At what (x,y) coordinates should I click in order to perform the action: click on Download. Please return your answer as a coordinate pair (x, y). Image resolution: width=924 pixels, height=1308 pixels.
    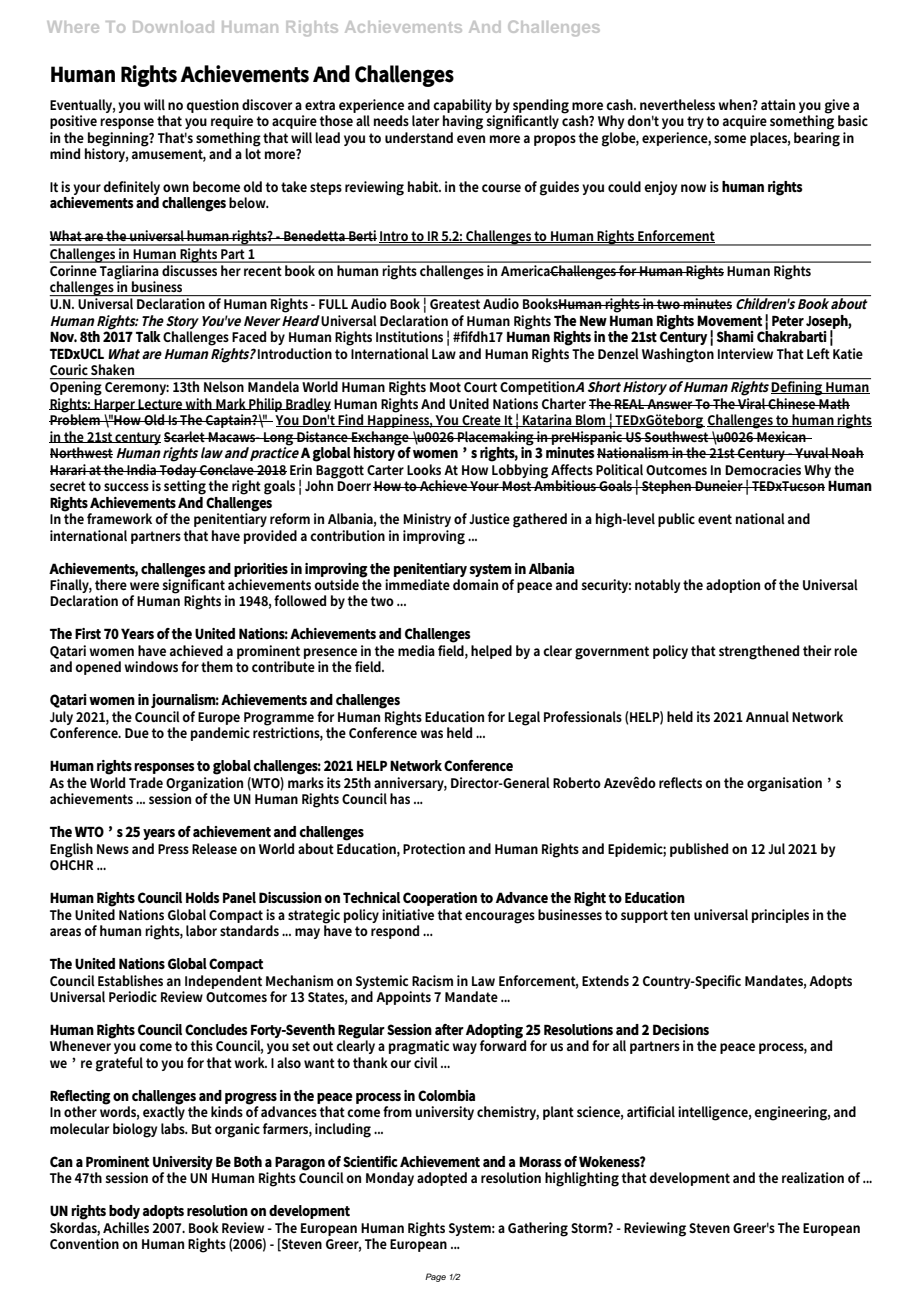
    Looking at the image, I should click on (173, 27).
